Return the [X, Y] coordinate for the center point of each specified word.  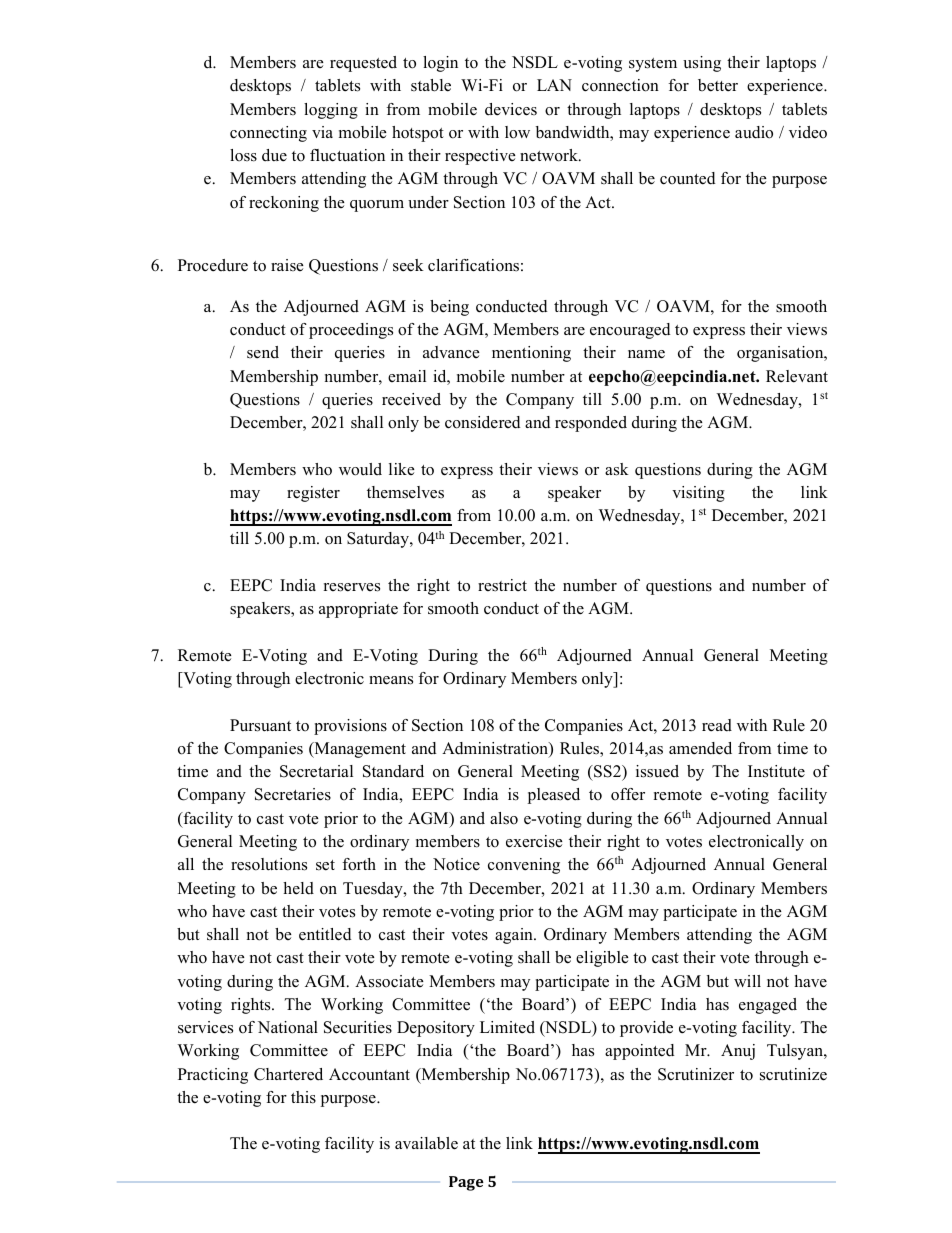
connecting [268, 134]
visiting [698, 494]
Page [466, 1183]
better [718, 85]
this [303, 1097]
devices [511, 109]
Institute [776, 771]
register [313, 494]
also [504, 818]
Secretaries [293, 794]
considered [483, 422]
